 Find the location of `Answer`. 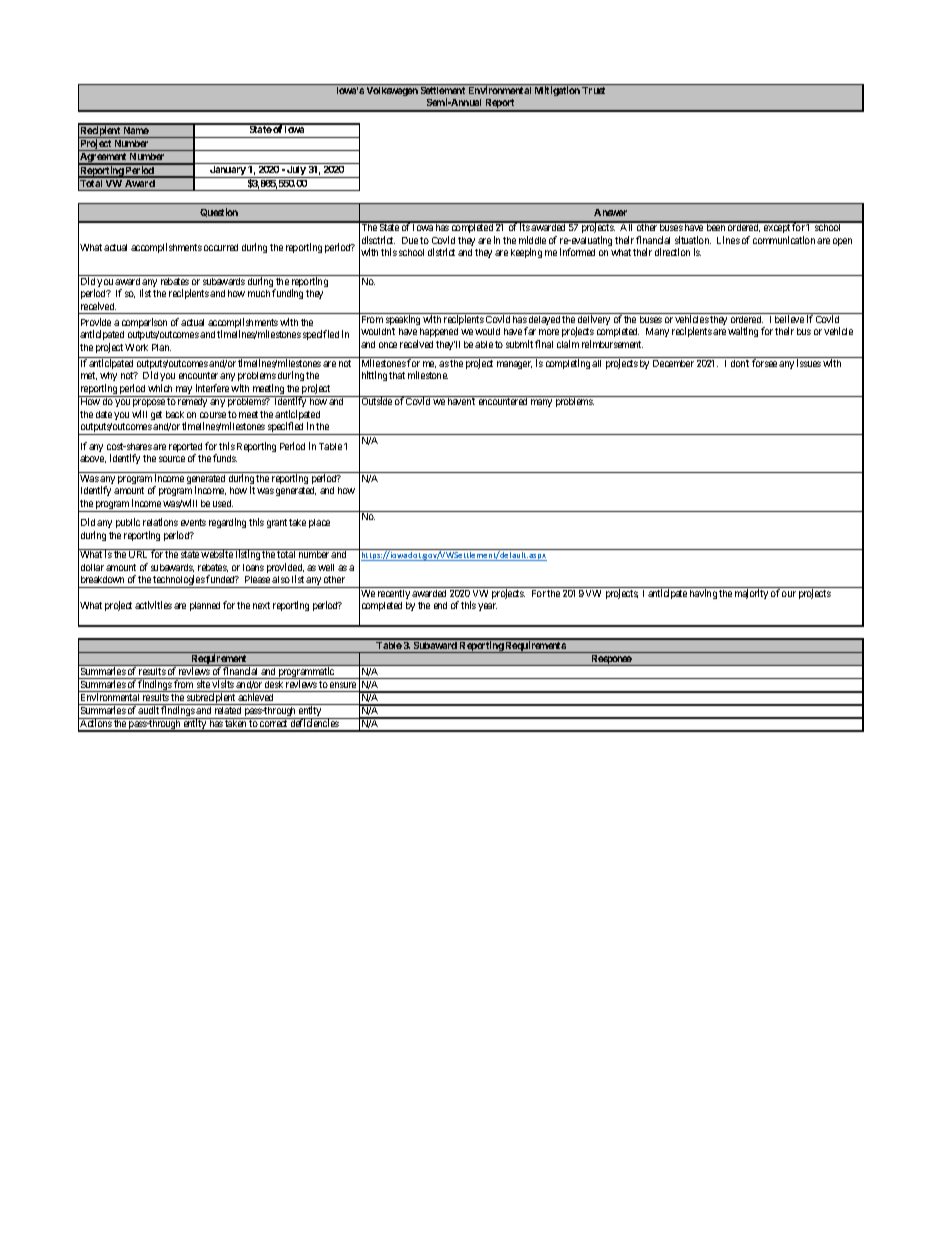

Answer is located at coordinates (610, 212).
